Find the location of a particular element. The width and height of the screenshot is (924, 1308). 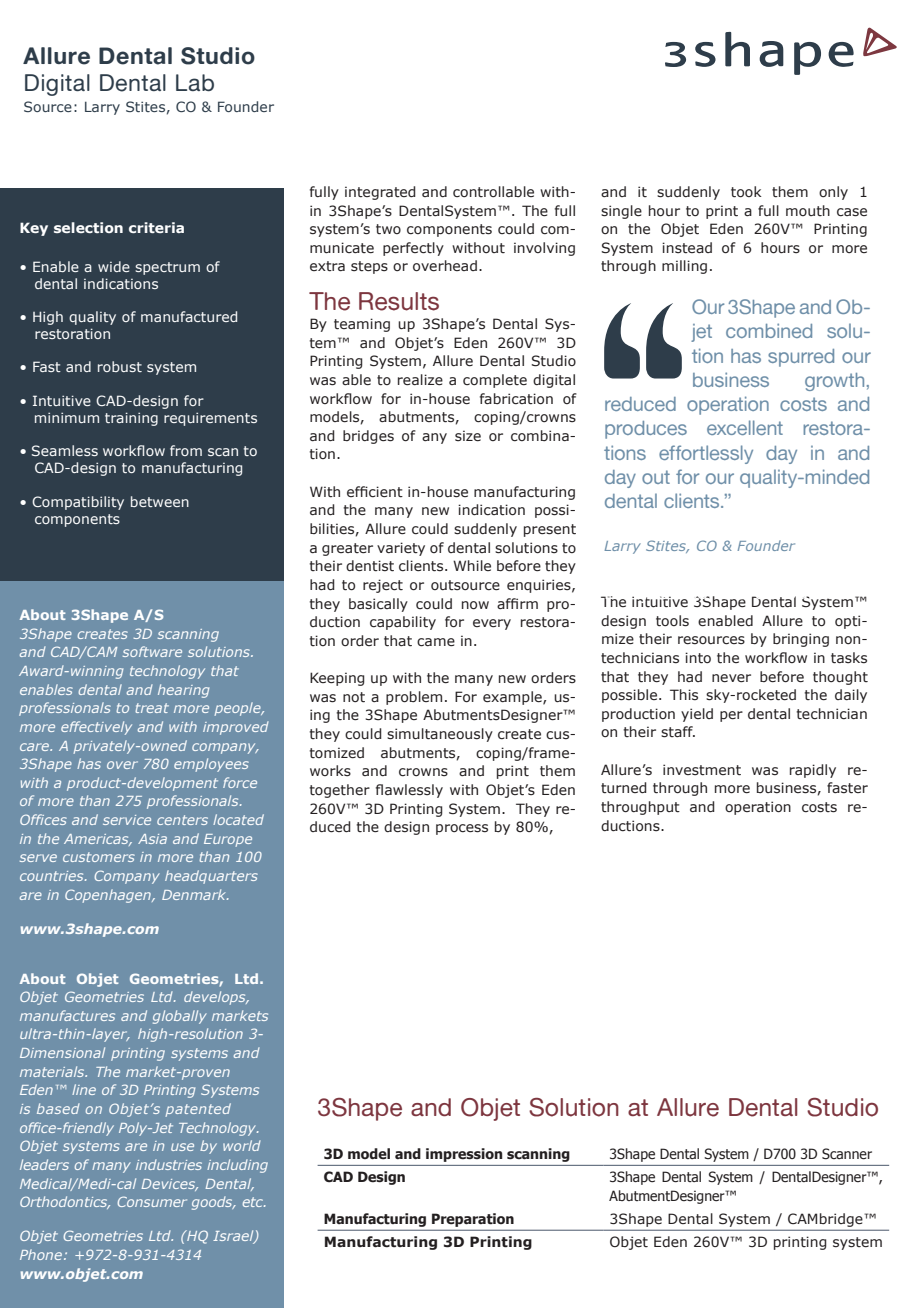

impression is located at coordinates (464, 1155).
